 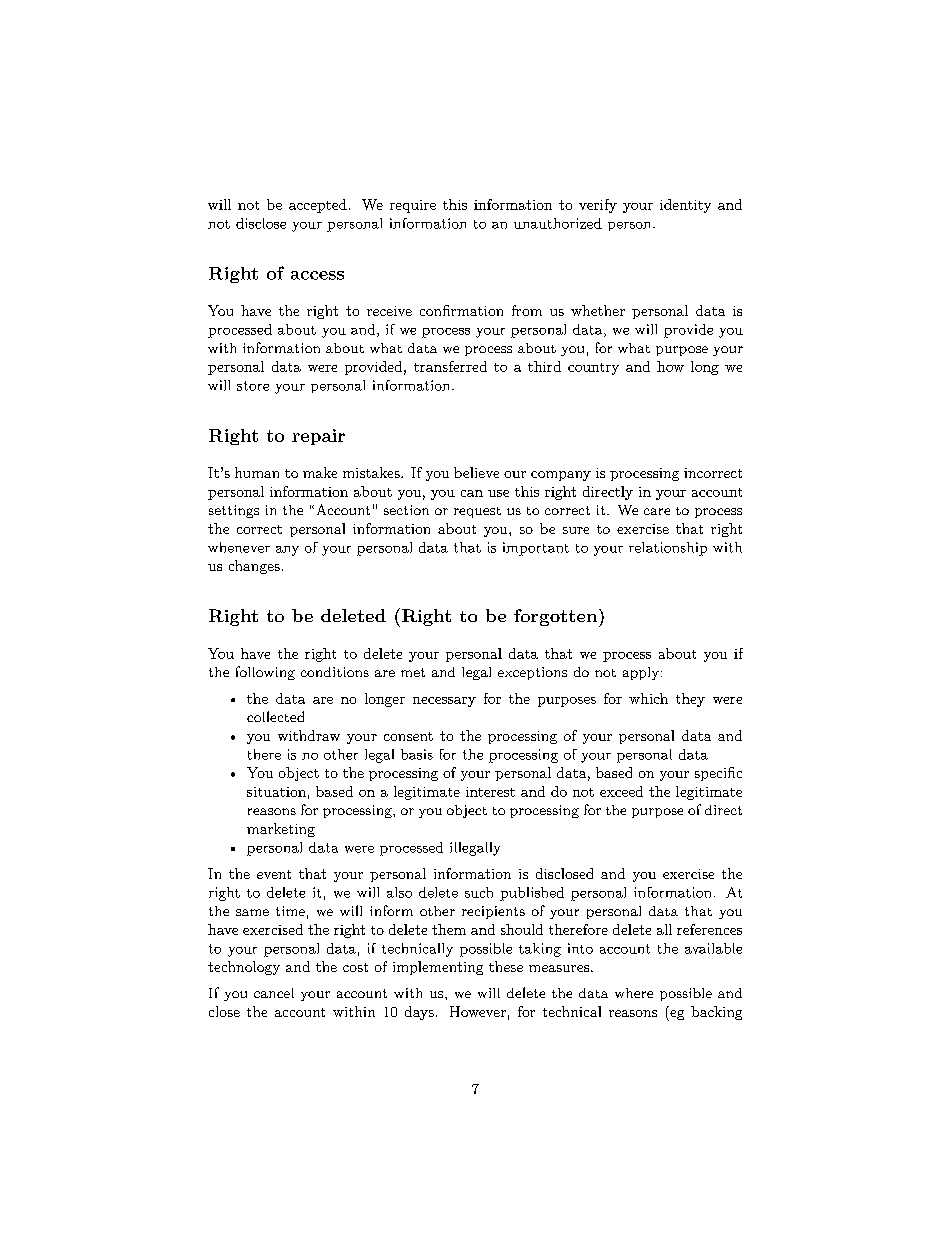 What do you see at coordinates (657, 511) in the screenshot?
I see `care` at bounding box center [657, 511].
